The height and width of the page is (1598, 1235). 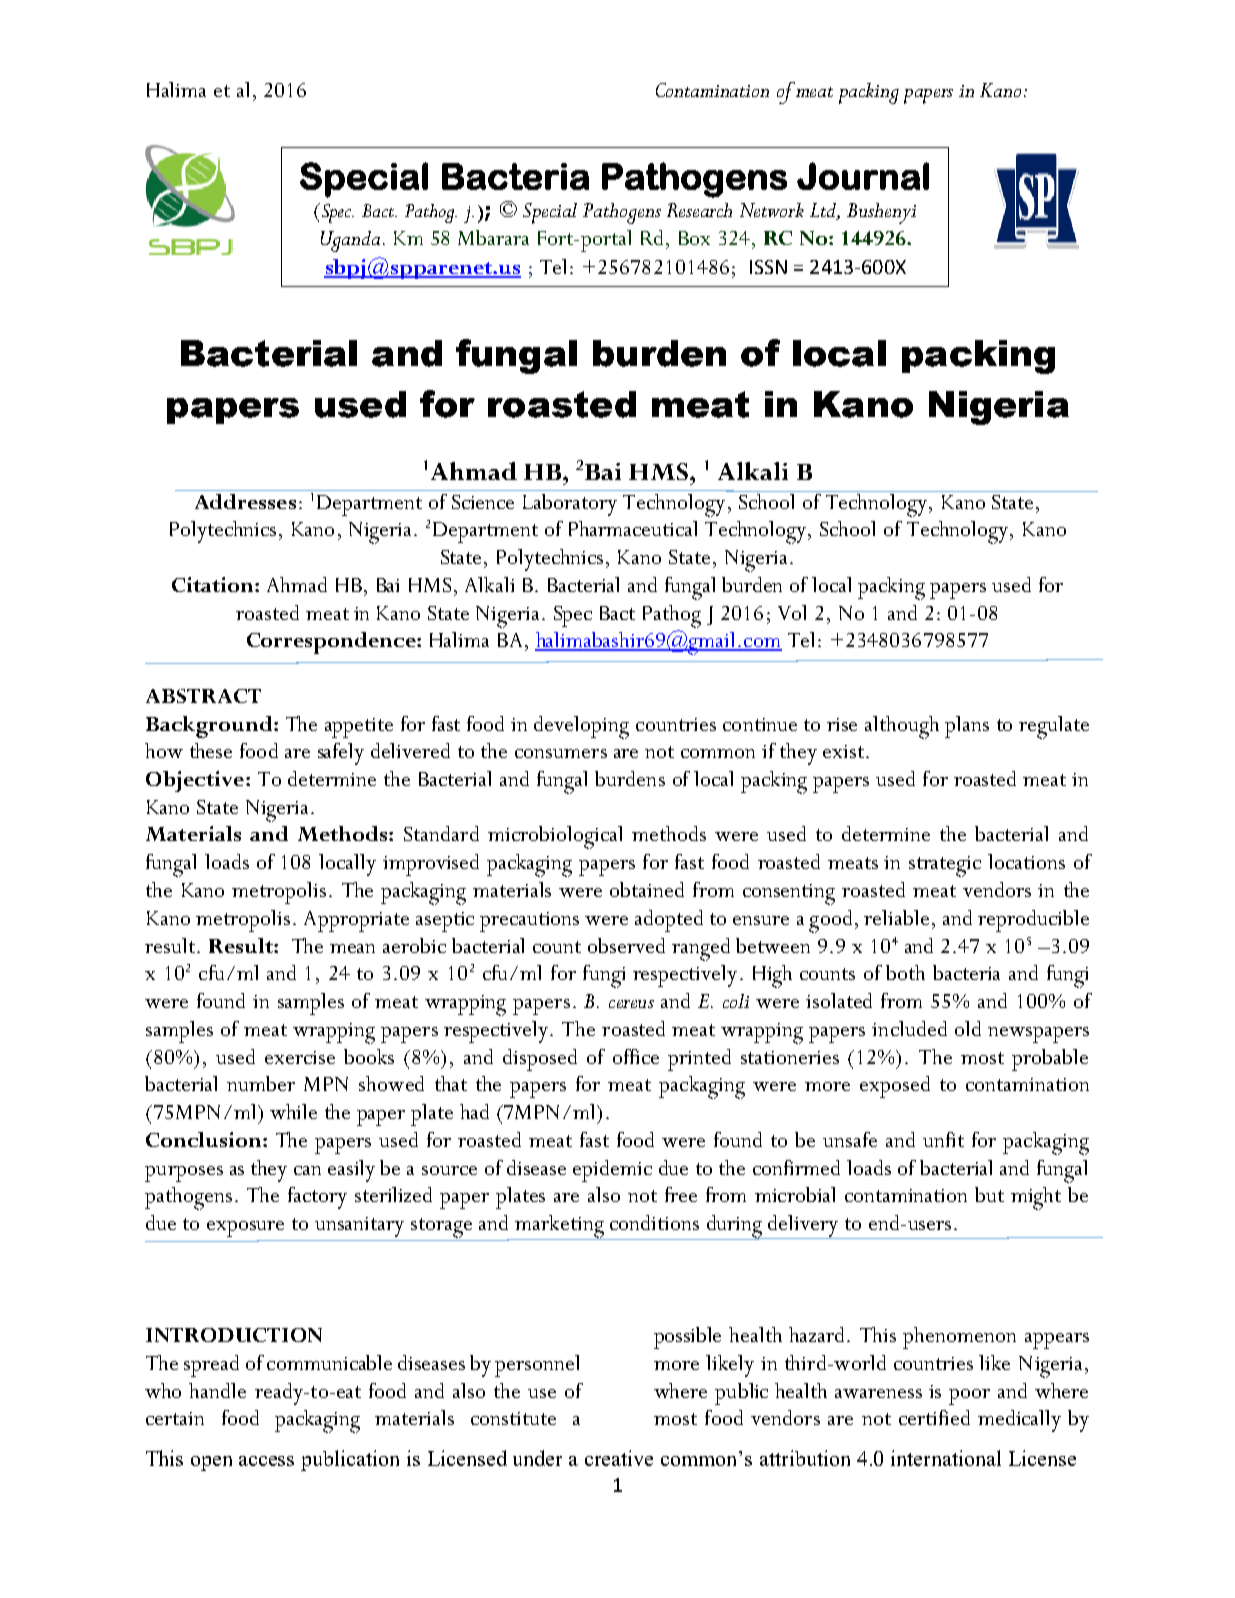 I want to click on Journal, so click(x=863, y=176).
